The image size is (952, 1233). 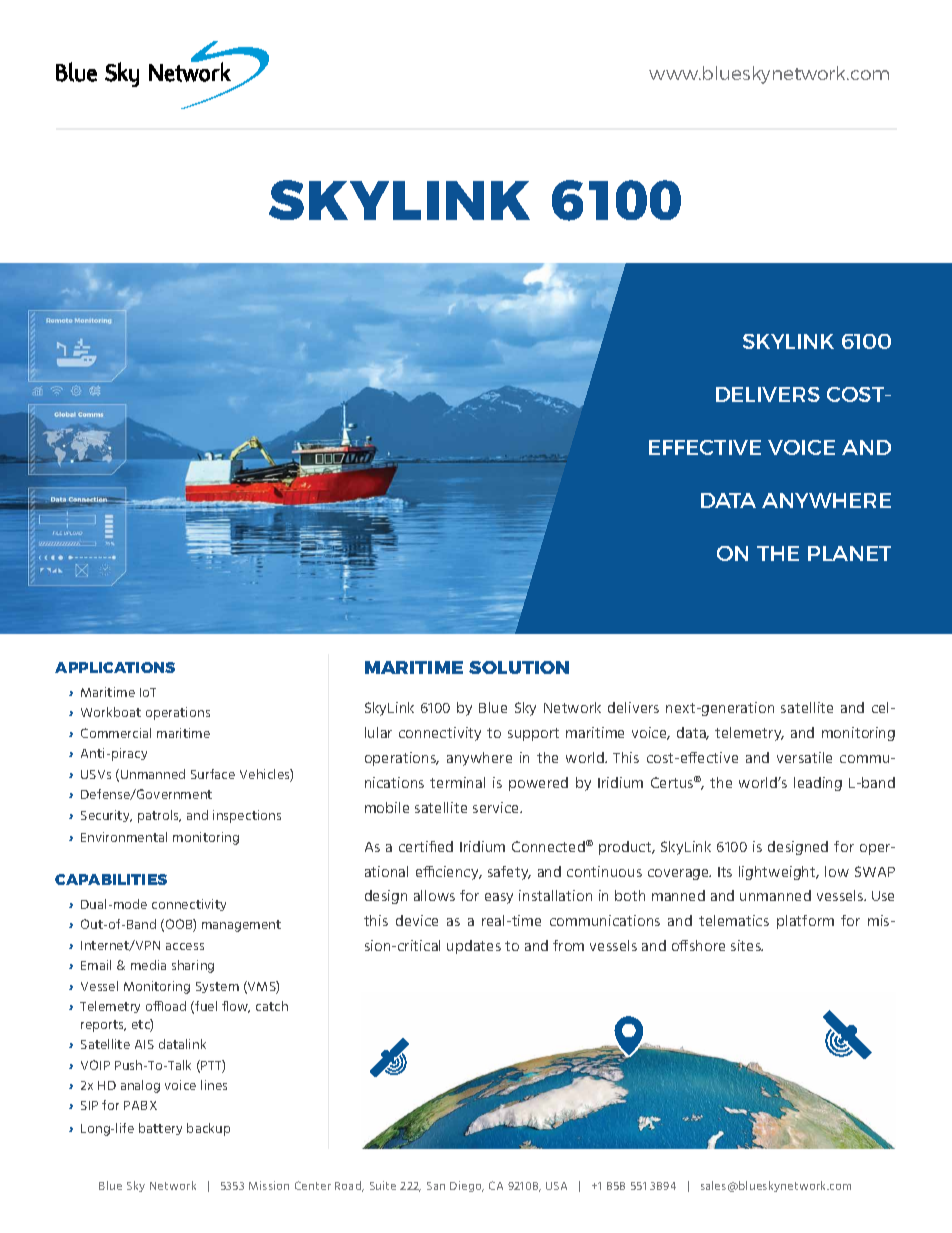 What do you see at coordinates (208, 1129) in the page?
I see `backup` at bounding box center [208, 1129].
